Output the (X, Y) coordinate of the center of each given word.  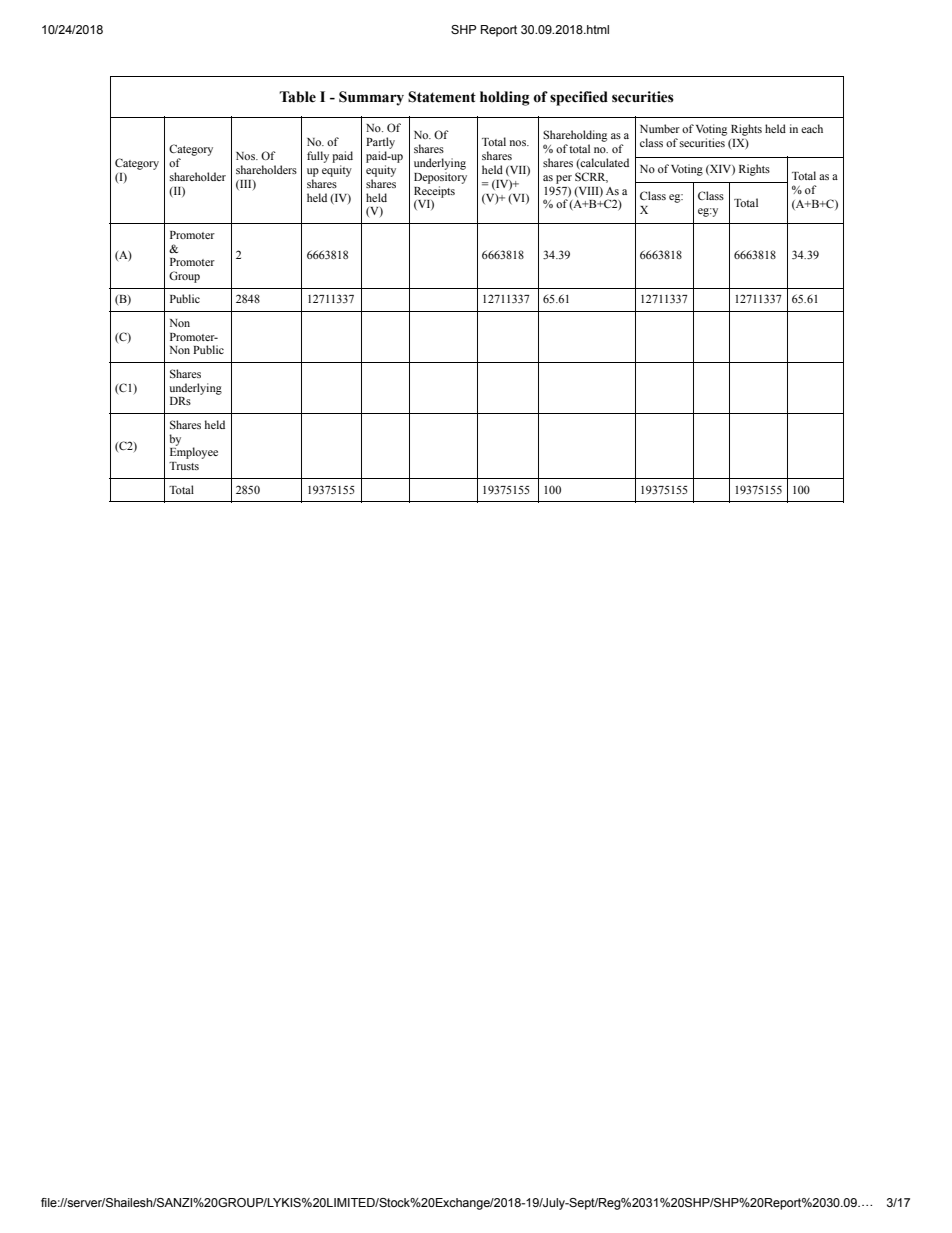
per (564, 179)
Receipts (434, 192)
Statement (442, 97)
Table (297, 97)
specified (579, 98)
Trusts (184, 466)
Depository (440, 178)
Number (660, 128)
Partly (380, 143)
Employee (194, 452)
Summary (371, 98)
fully (318, 157)
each (812, 128)
